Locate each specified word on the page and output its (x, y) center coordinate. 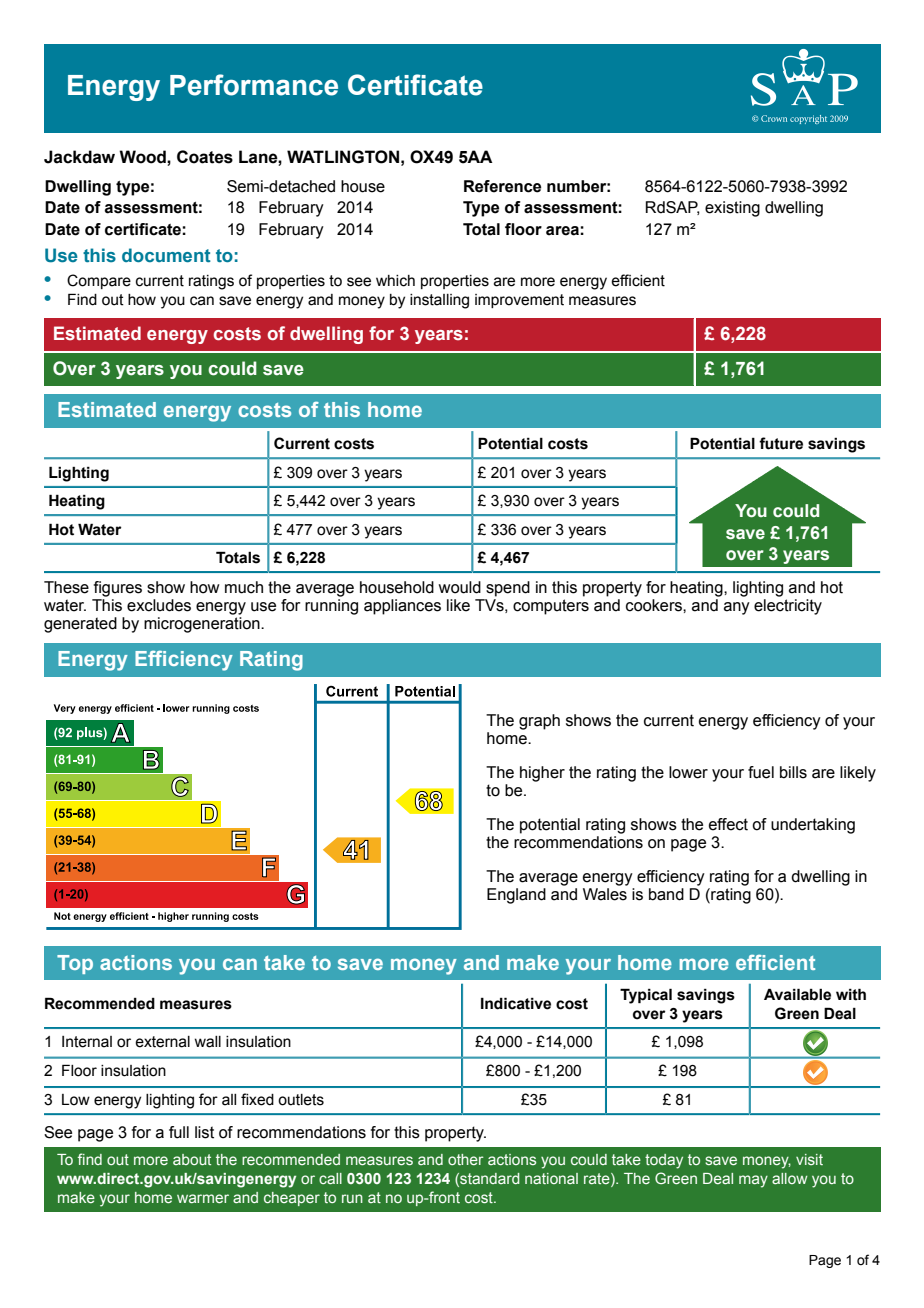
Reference (502, 186)
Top (75, 964)
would (459, 587)
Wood (143, 157)
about (192, 1159)
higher (542, 774)
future (781, 443)
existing (732, 209)
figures (118, 589)
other (466, 1159)
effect (728, 824)
